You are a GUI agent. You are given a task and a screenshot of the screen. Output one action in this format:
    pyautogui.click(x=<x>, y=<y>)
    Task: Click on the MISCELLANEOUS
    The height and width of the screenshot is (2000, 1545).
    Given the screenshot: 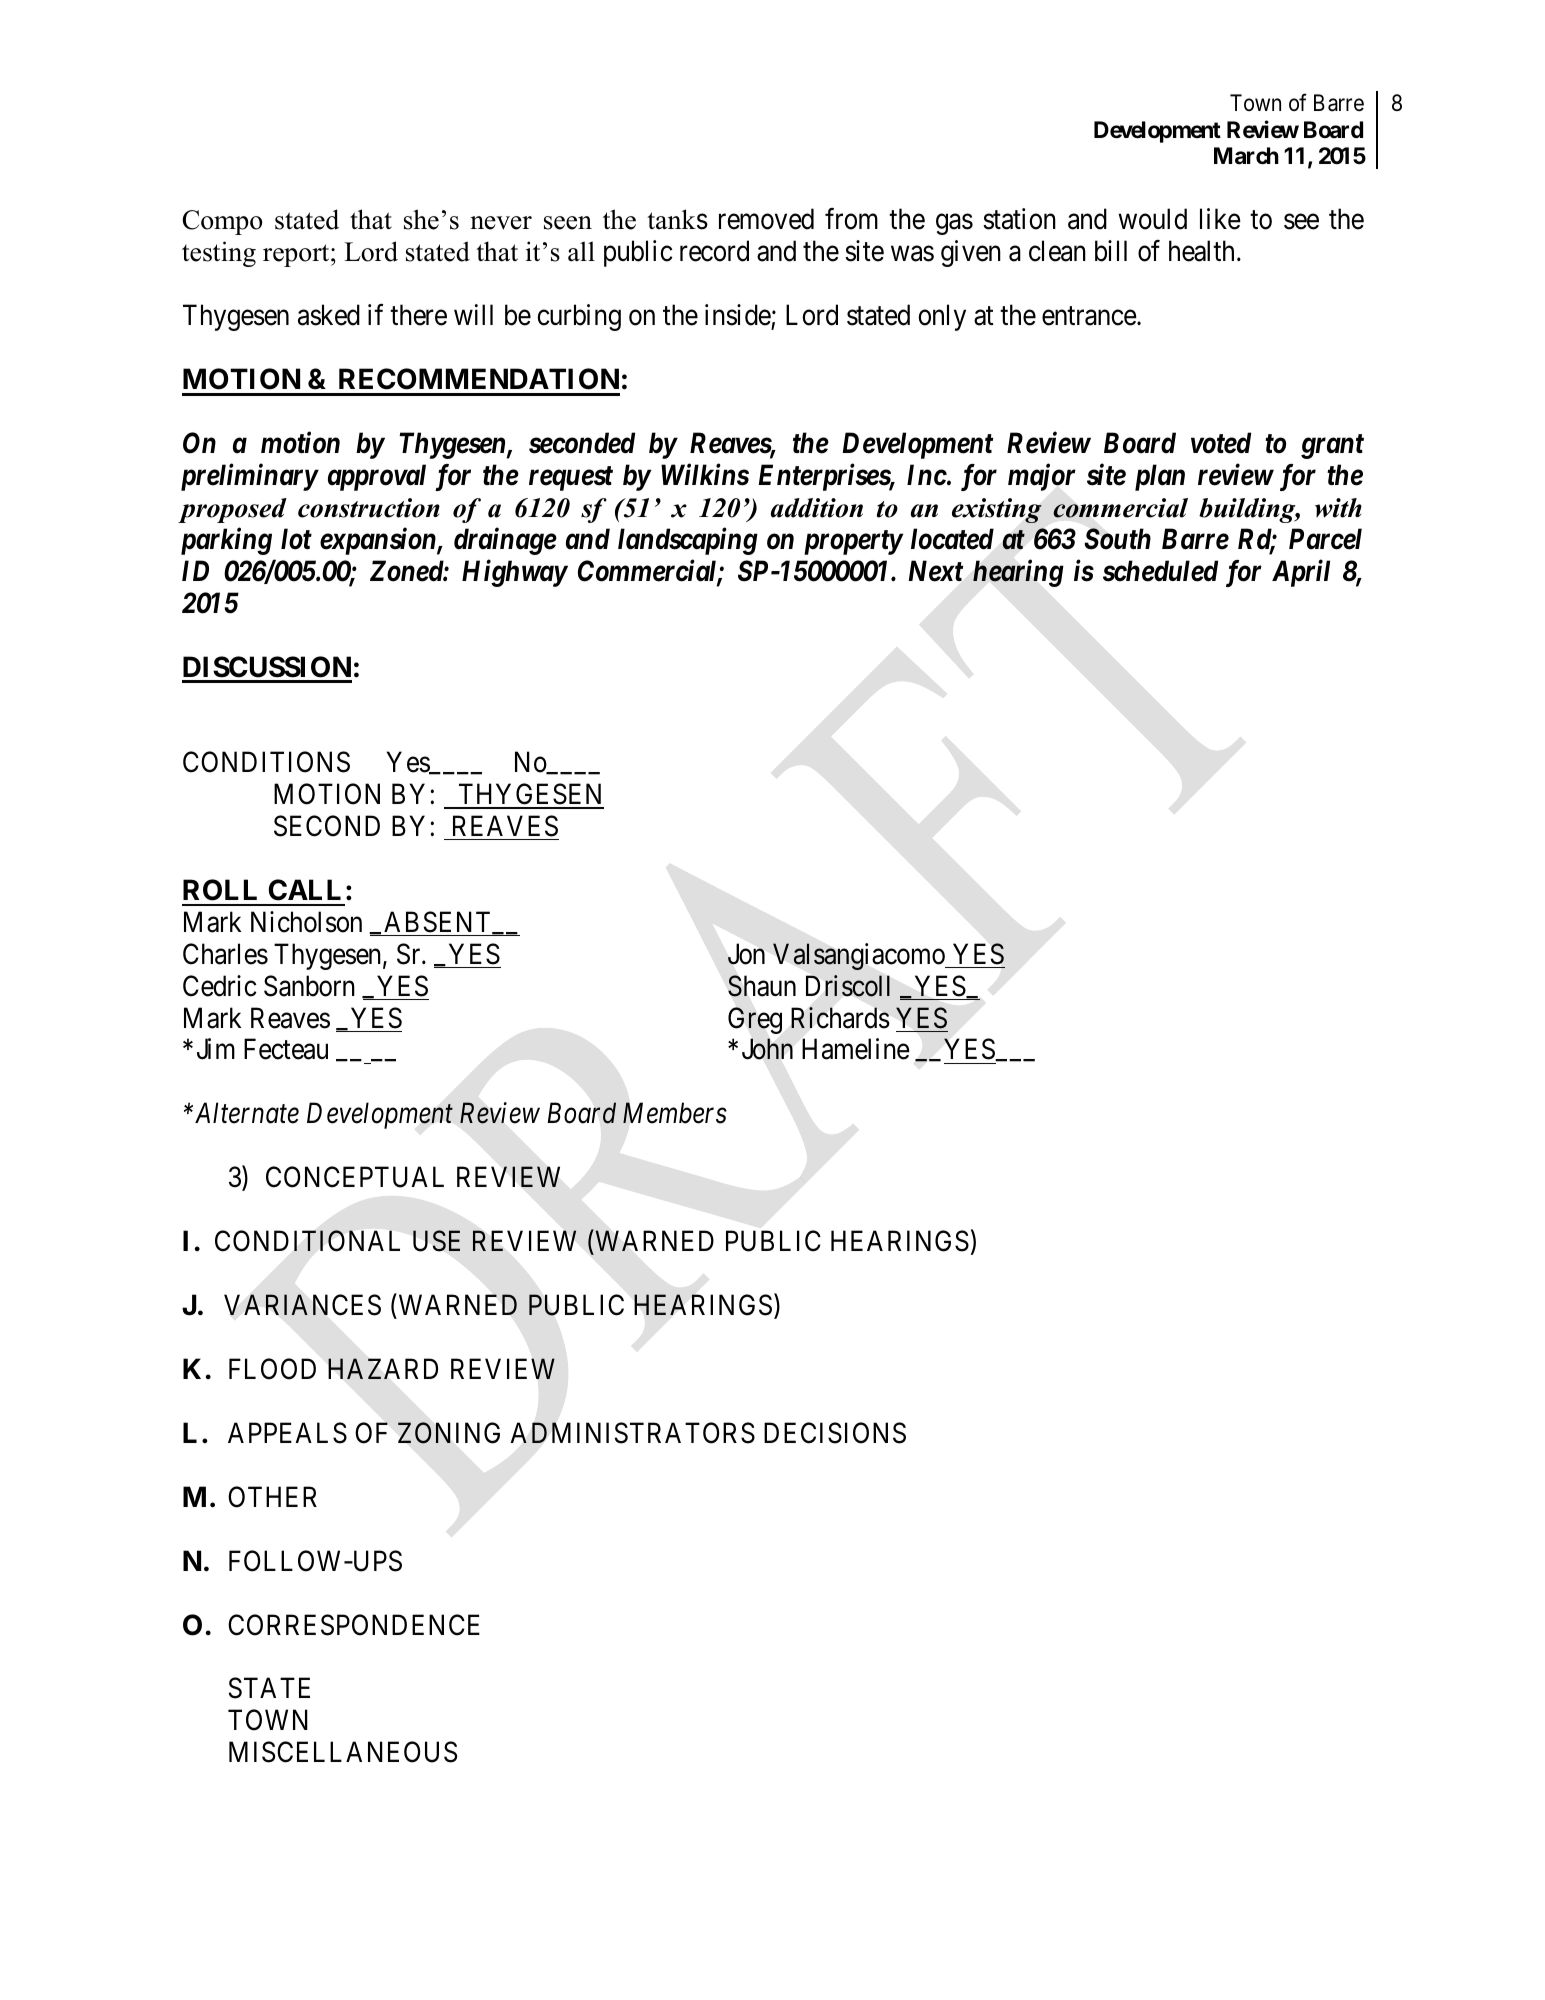 What is the action you would take?
    pyautogui.click(x=343, y=1752)
